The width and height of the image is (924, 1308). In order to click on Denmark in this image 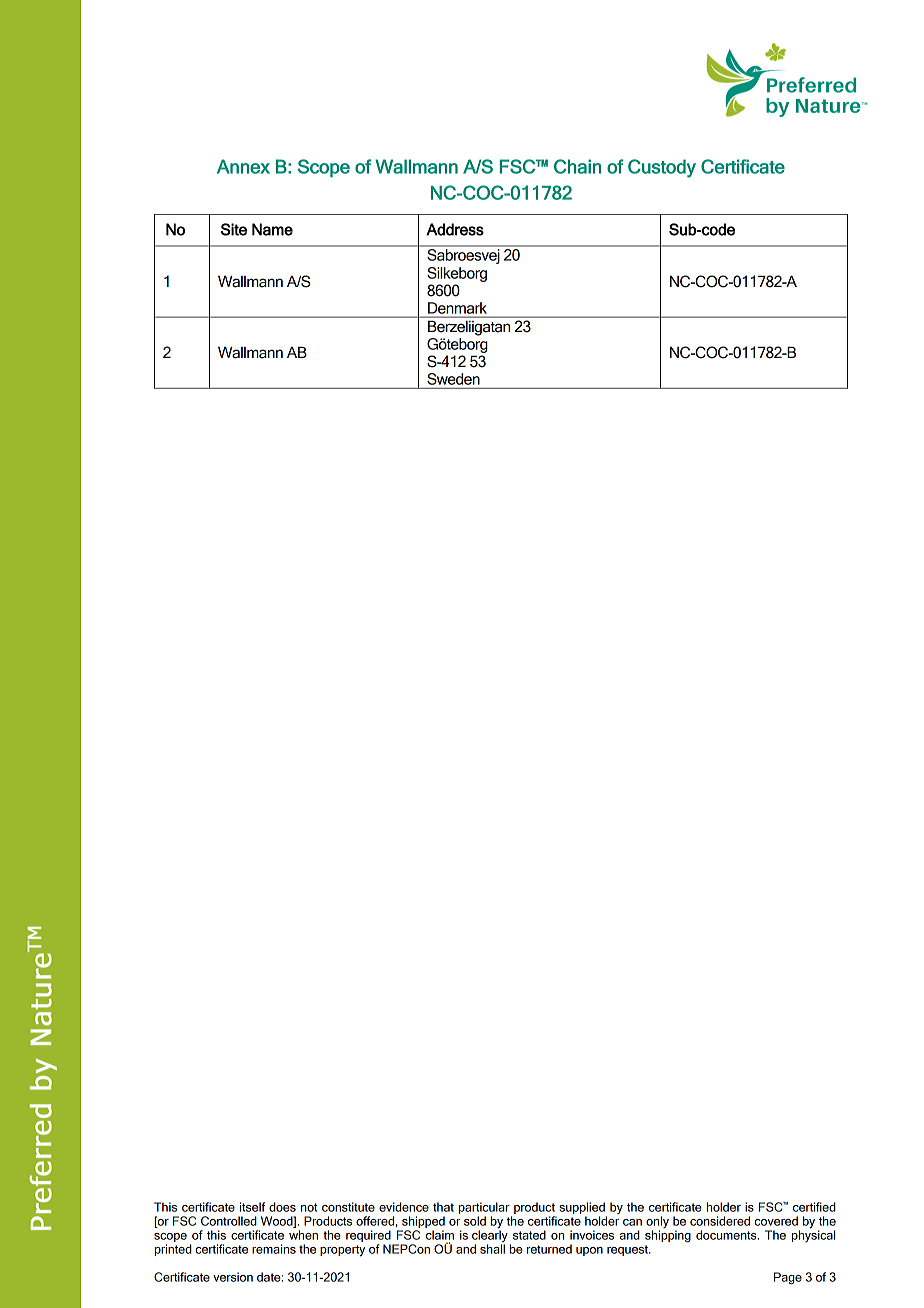, I will do `click(457, 308)`.
